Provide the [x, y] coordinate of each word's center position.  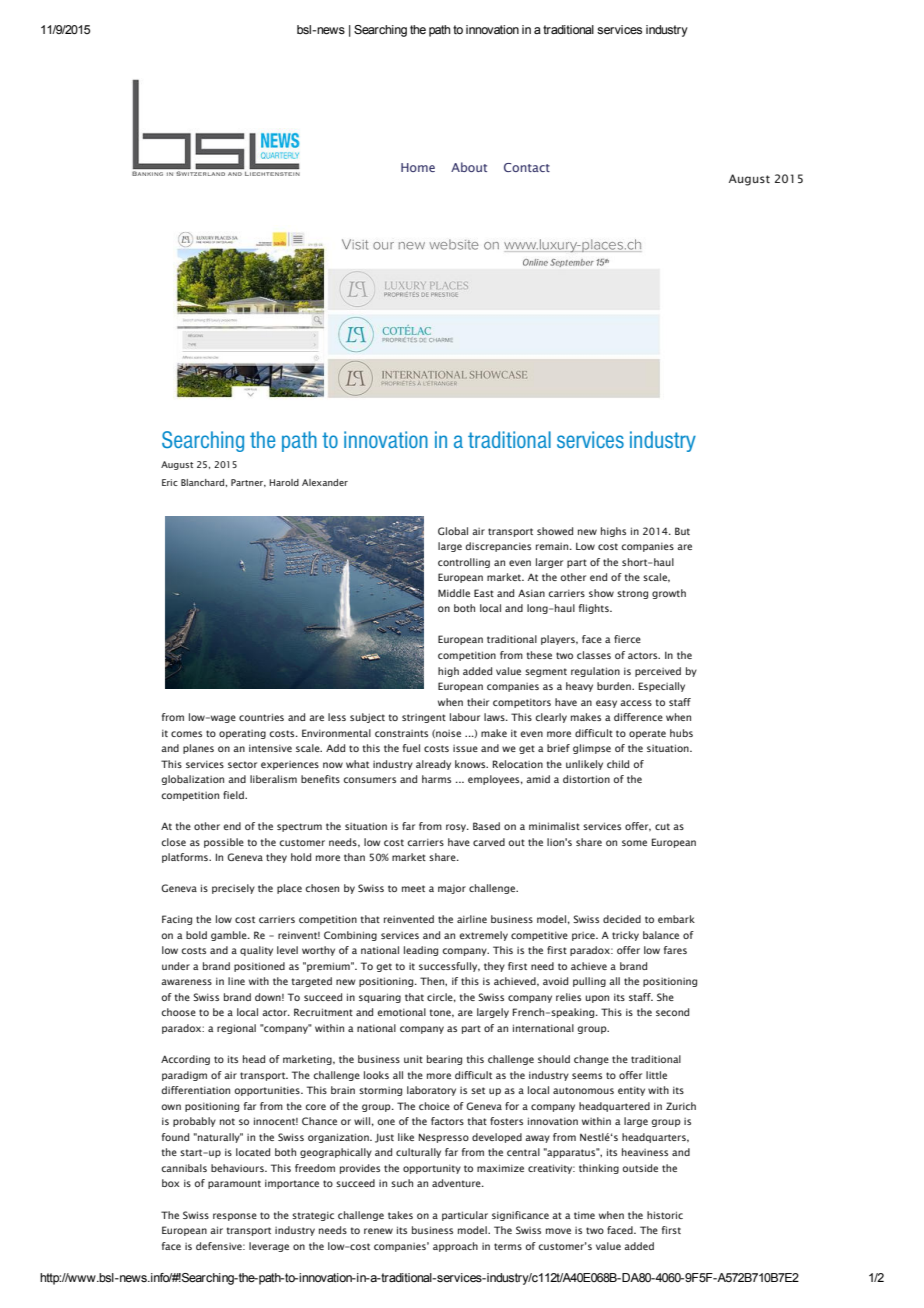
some [634, 843]
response [235, 1217]
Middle [454, 593]
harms [436, 779]
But [682, 531]
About [469, 167]
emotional [401, 1012]
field [234, 795]
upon [597, 999]
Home [418, 167]
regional [236, 1029]
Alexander [325, 482]
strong [632, 594]
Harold [284, 482]
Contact [527, 167]
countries [261, 717]
